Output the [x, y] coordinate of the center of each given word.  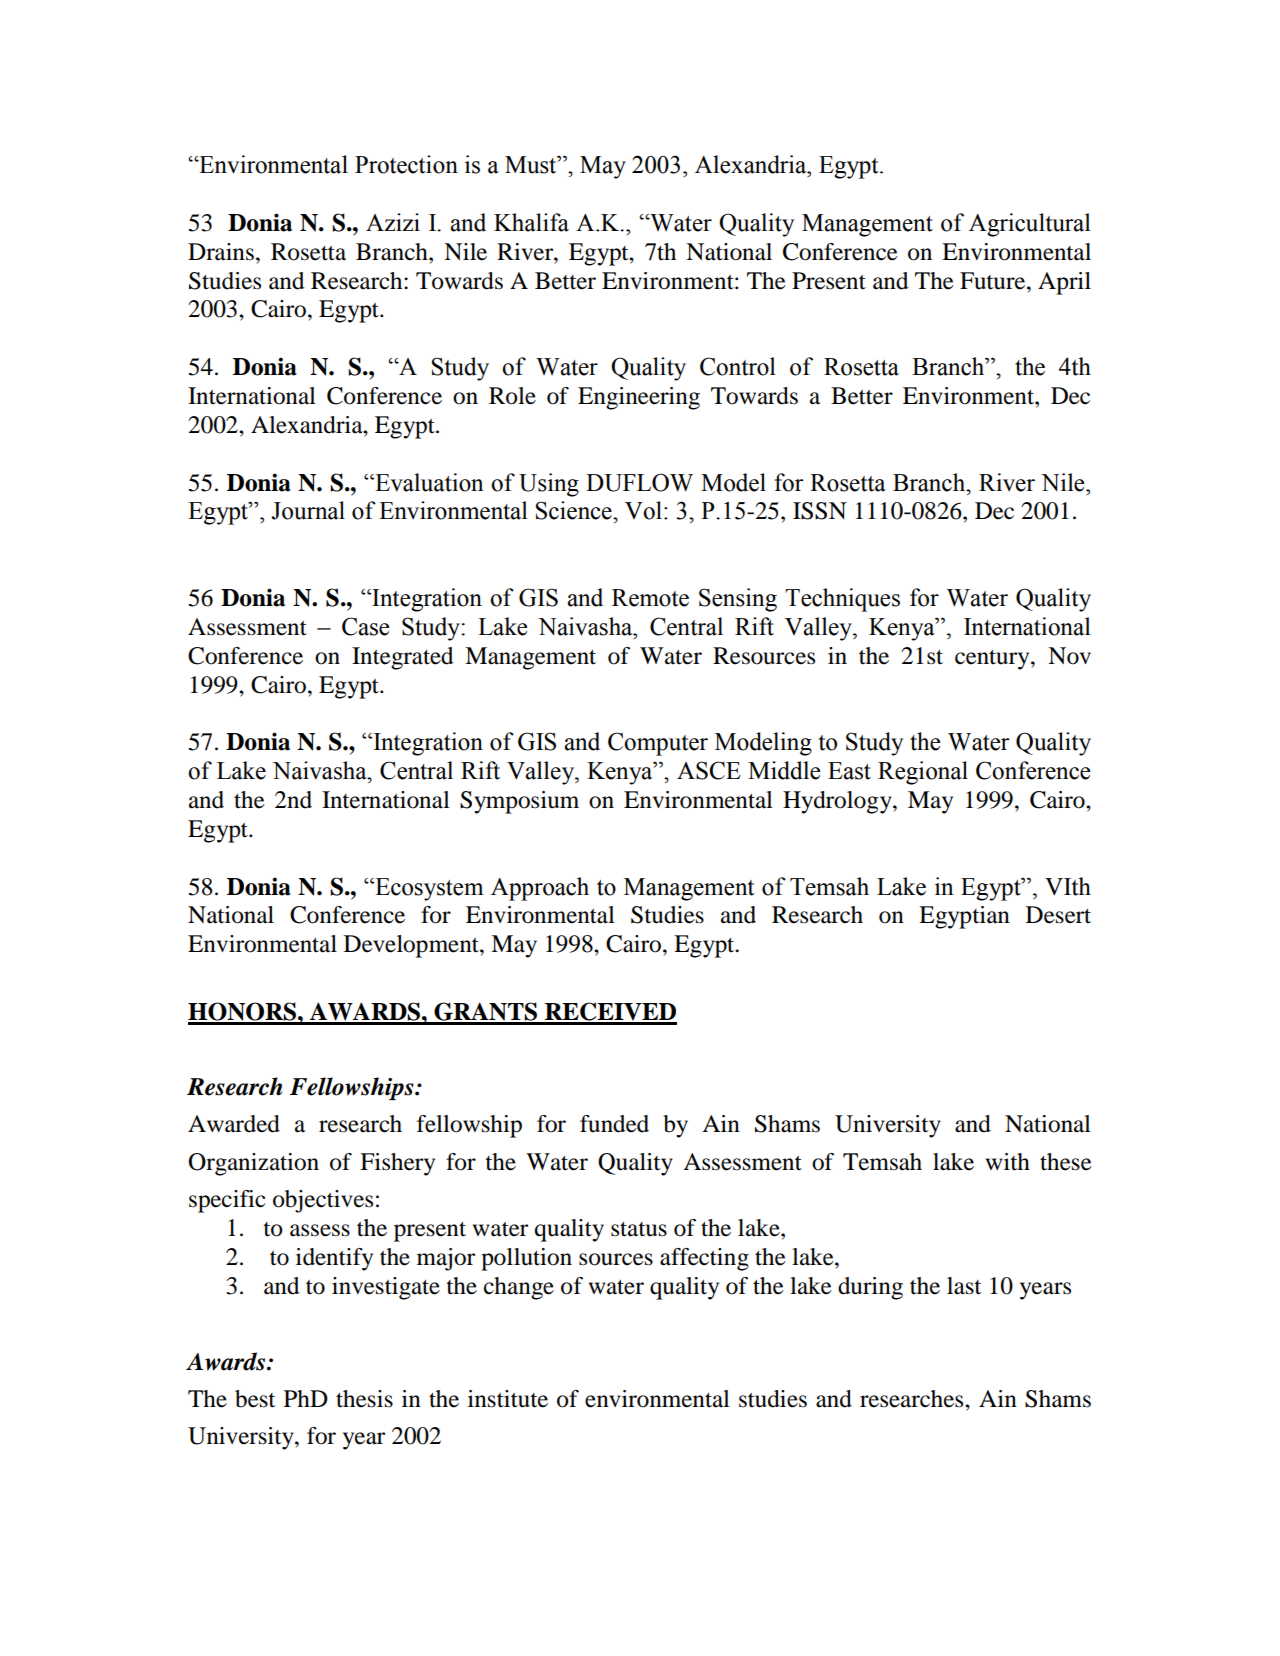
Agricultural [1030, 225]
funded [614, 1124]
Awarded [234, 1124]
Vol [643, 510]
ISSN [820, 511]
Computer [658, 744]
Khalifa [531, 222]
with [1008, 1162]
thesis [364, 1399]
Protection [406, 164]
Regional [923, 773]
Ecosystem [428, 889]
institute [508, 1399]
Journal [308, 510]
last [964, 1286]
